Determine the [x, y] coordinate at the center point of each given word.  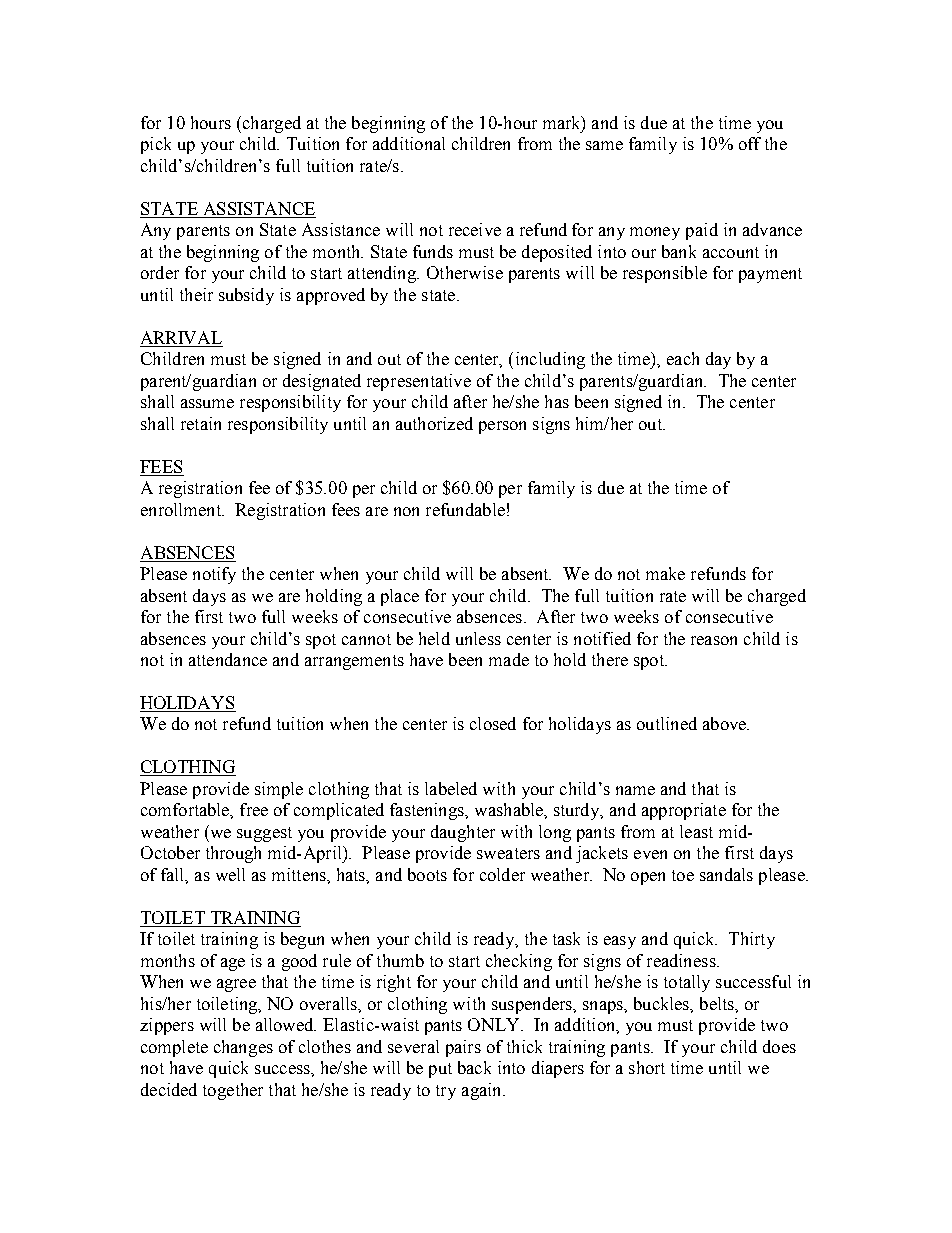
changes [243, 1048]
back [474, 1067]
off [750, 143]
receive [475, 229]
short [647, 1067]
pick [156, 145]
